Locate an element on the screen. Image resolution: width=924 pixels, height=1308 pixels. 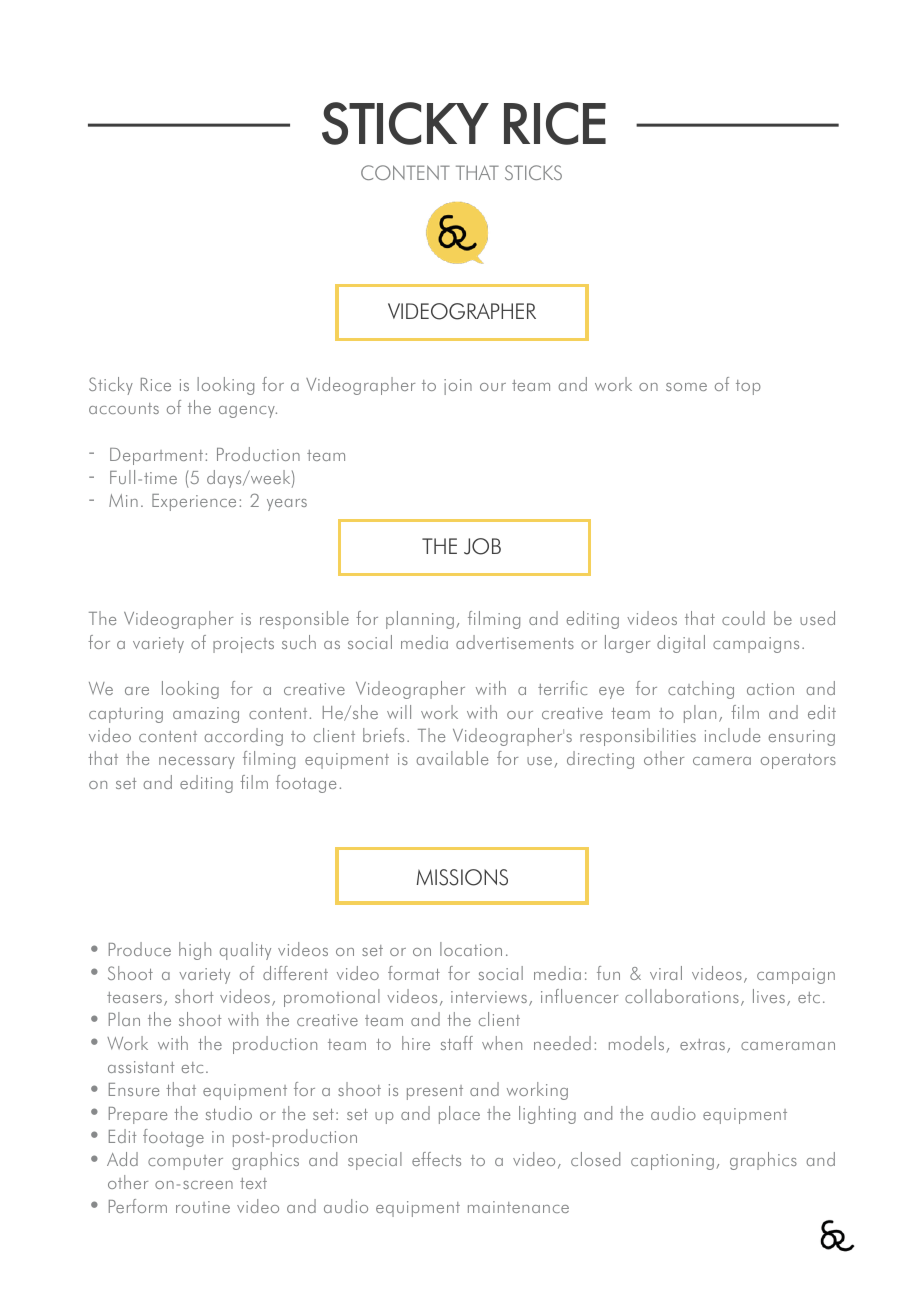
agency is located at coordinates (248, 412).
